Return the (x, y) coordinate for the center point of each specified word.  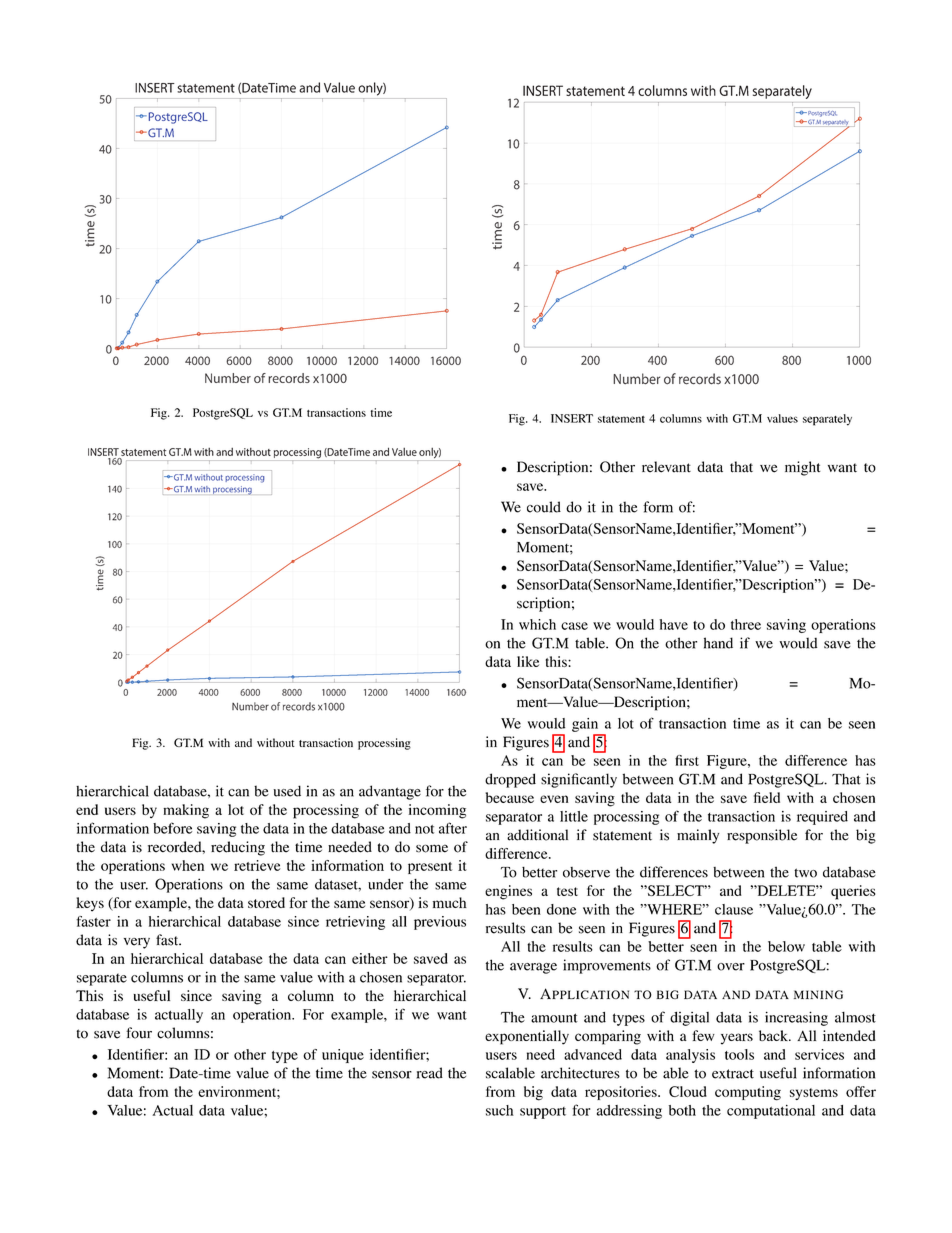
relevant (666, 467)
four (139, 1033)
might (802, 468)
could (544, 507)
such (500, 1110)
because (509, 797)
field (767, 797)
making (186, 811)
